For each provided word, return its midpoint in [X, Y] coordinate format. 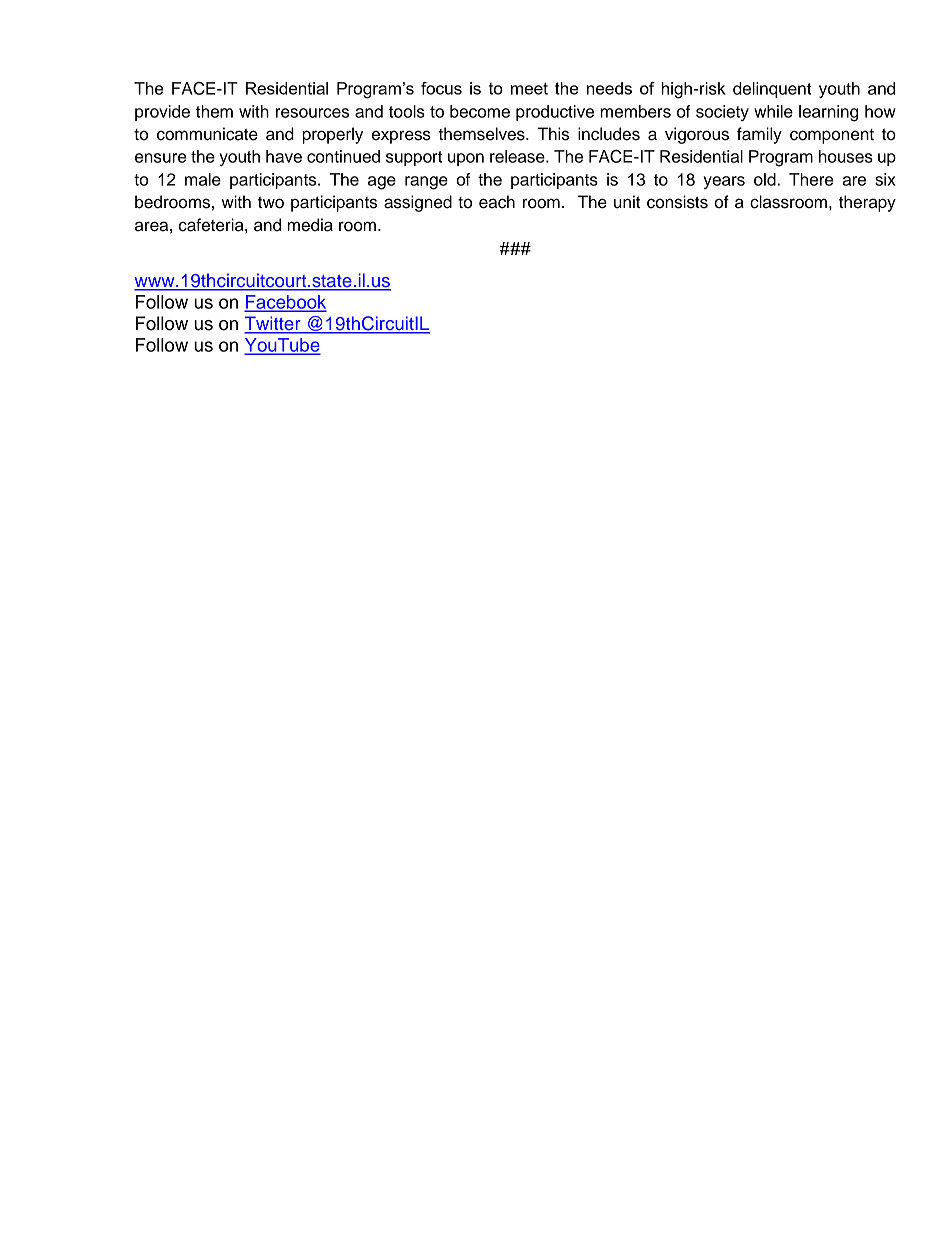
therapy [867, 203]
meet [529, 88]
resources [312, 113]
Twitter [273, 324]
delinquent [772, 90]
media [310, 225]
